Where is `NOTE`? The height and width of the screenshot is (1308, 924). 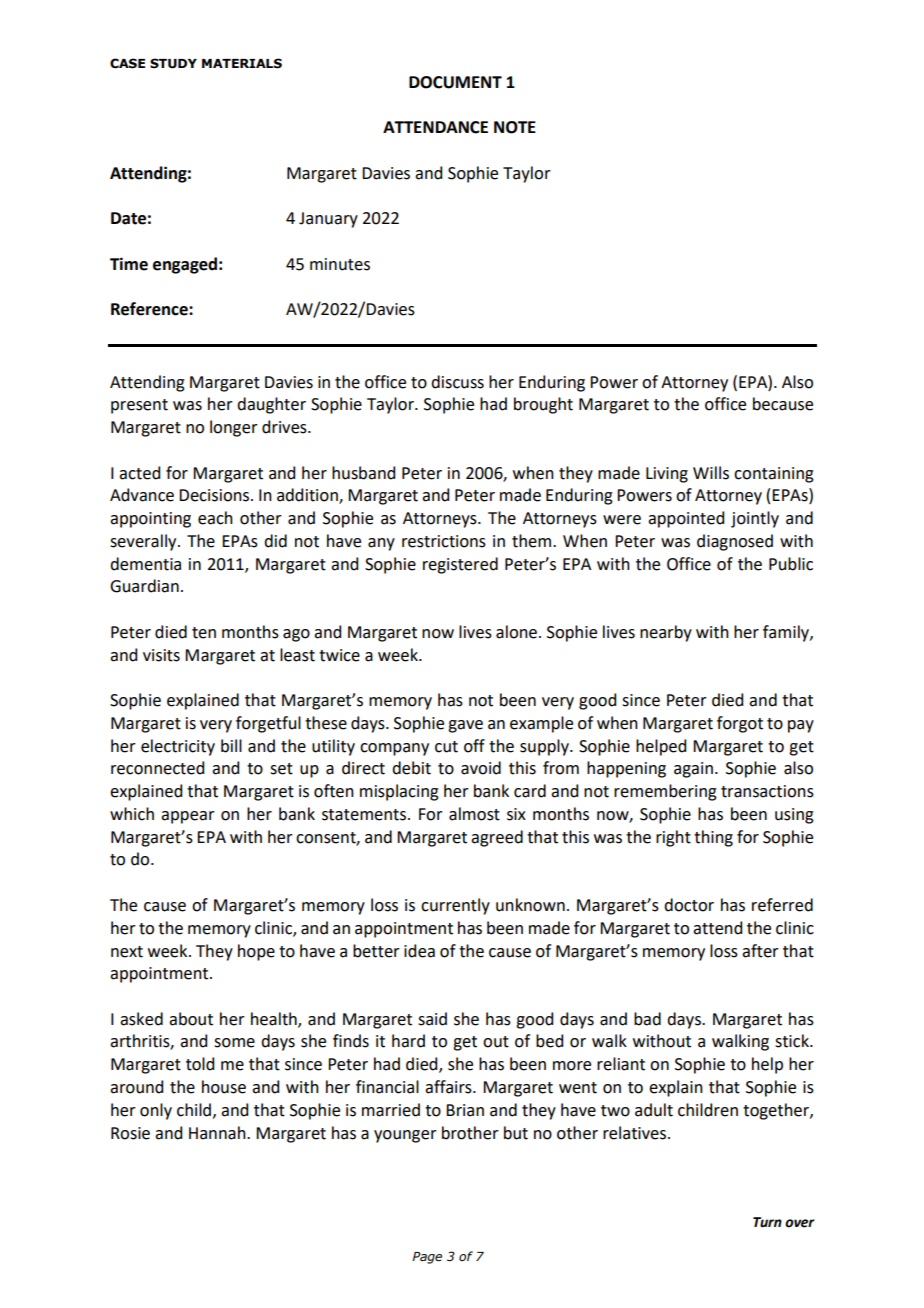
NOTE is located at coordinates (515, 127).
